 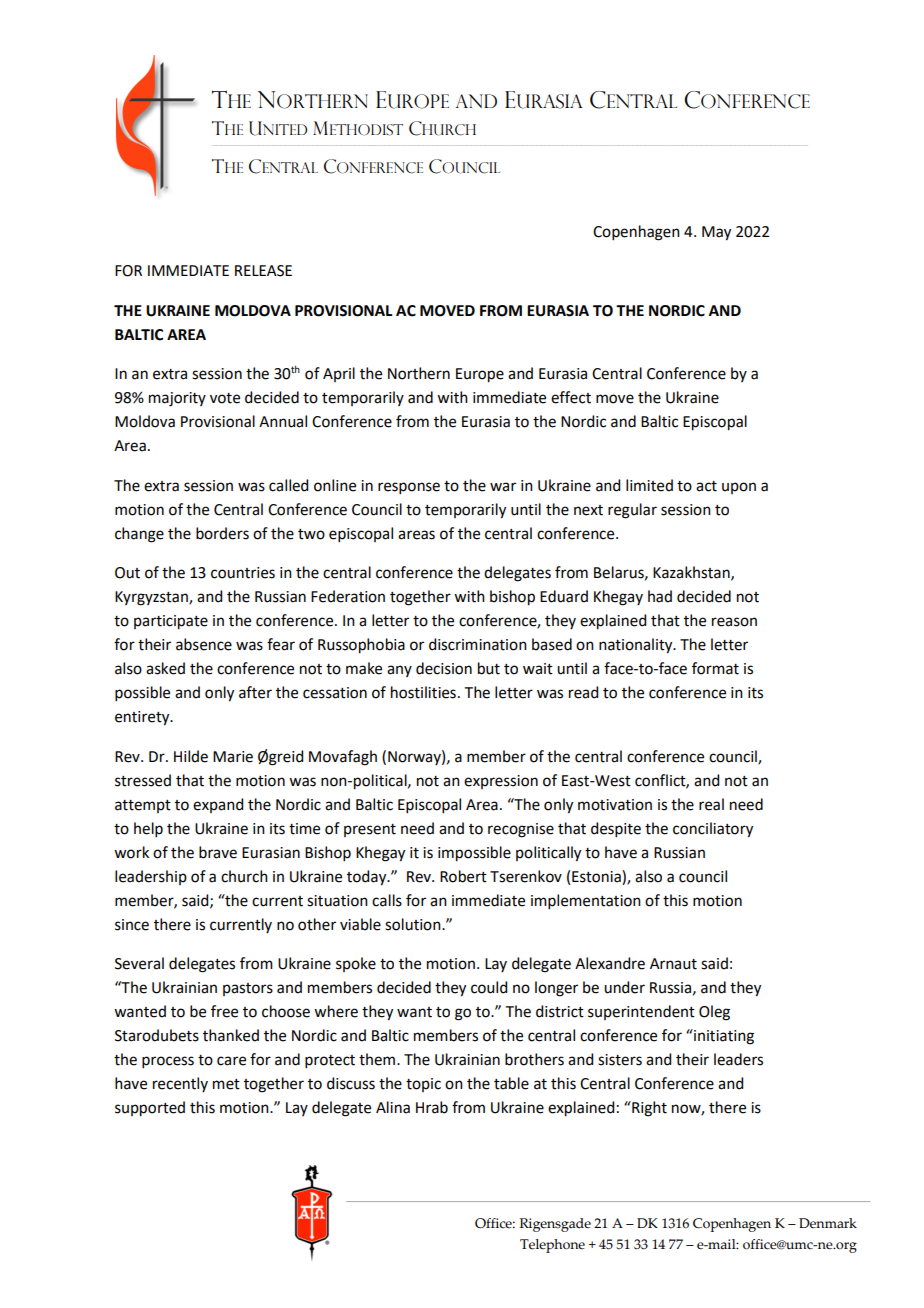 I want to click on countries, so click(x=243, y=573).
